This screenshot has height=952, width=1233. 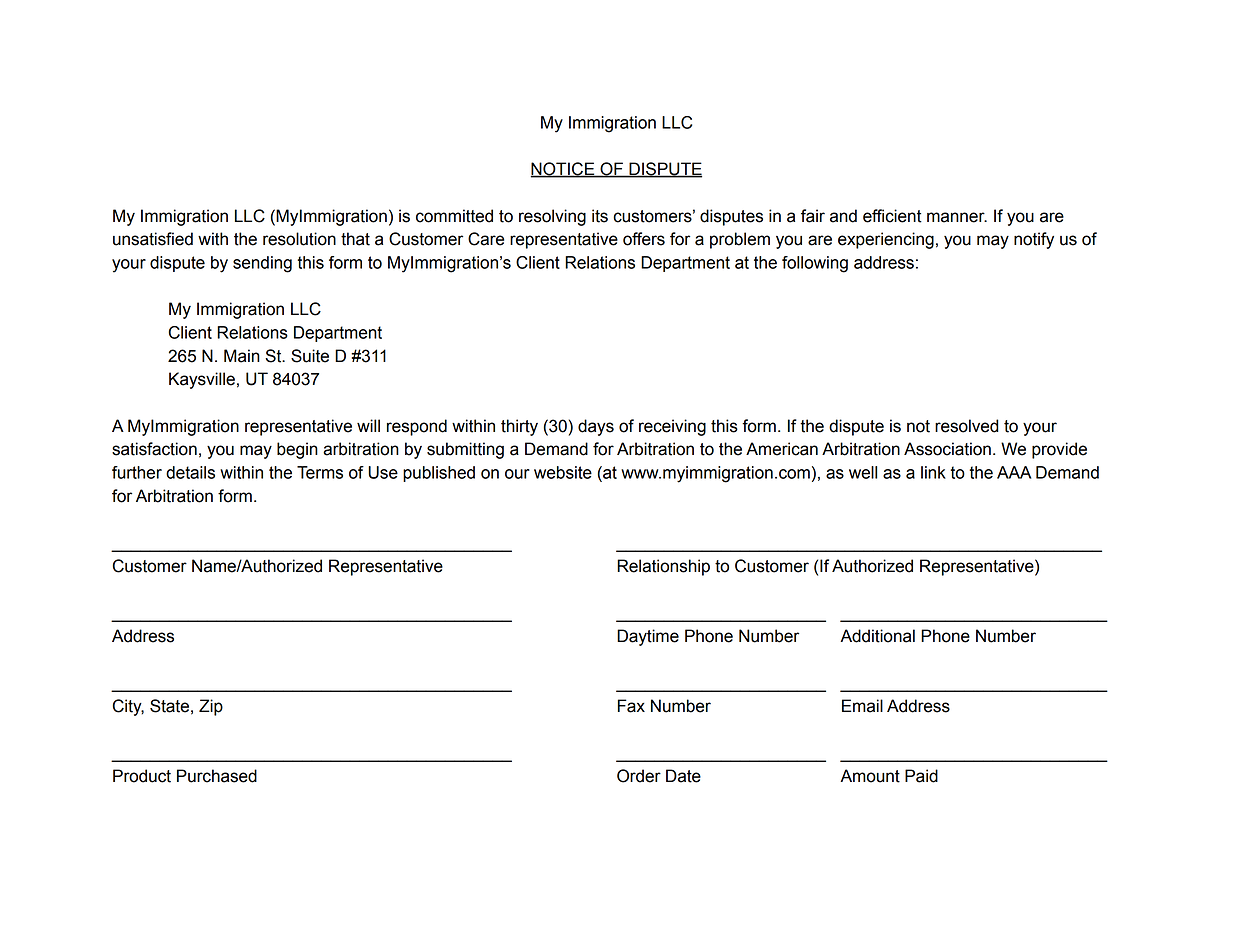 I want to click on Suite, so click(x=310, y=356).
